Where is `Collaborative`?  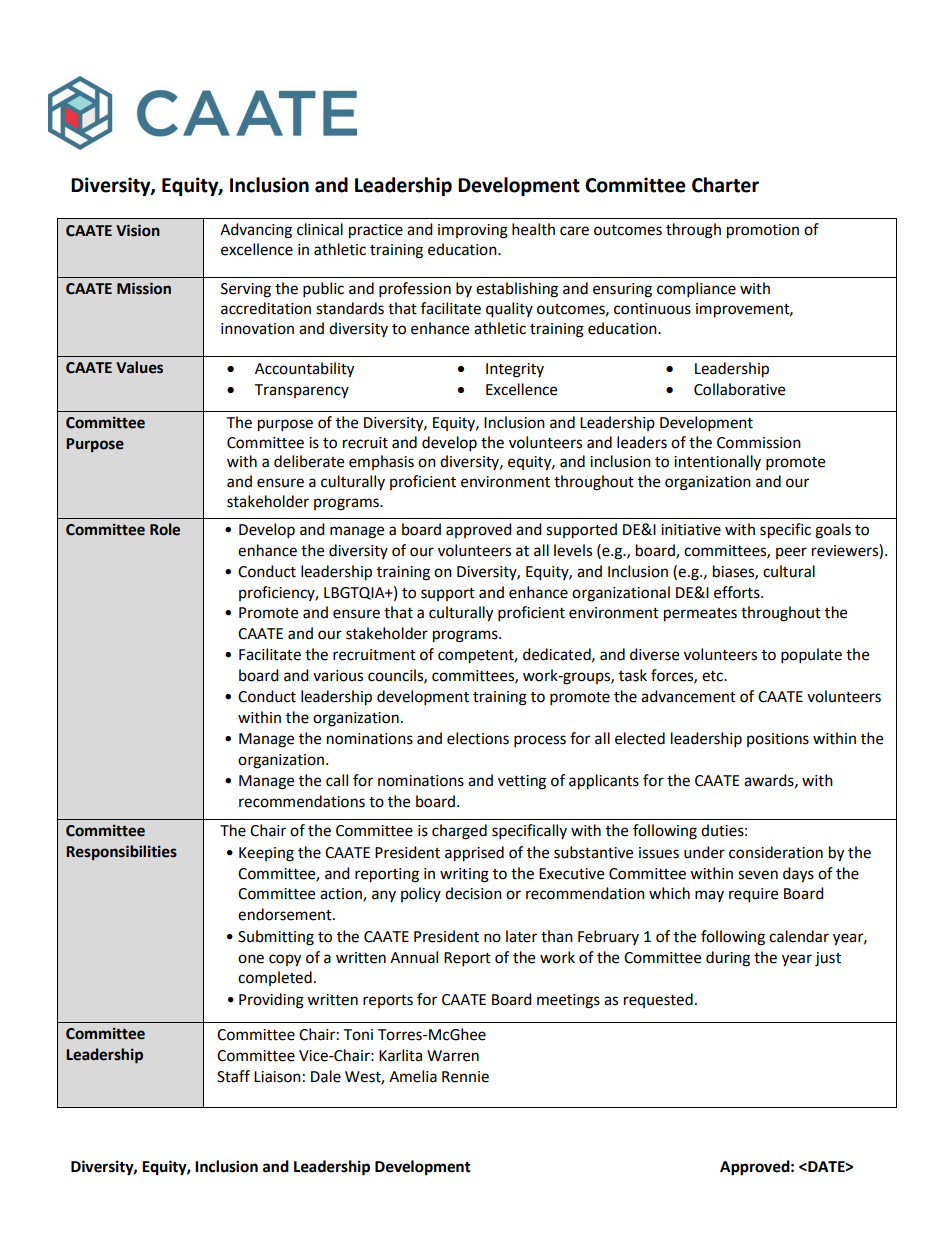 Collaborative is located at coordinates (739, 389).
